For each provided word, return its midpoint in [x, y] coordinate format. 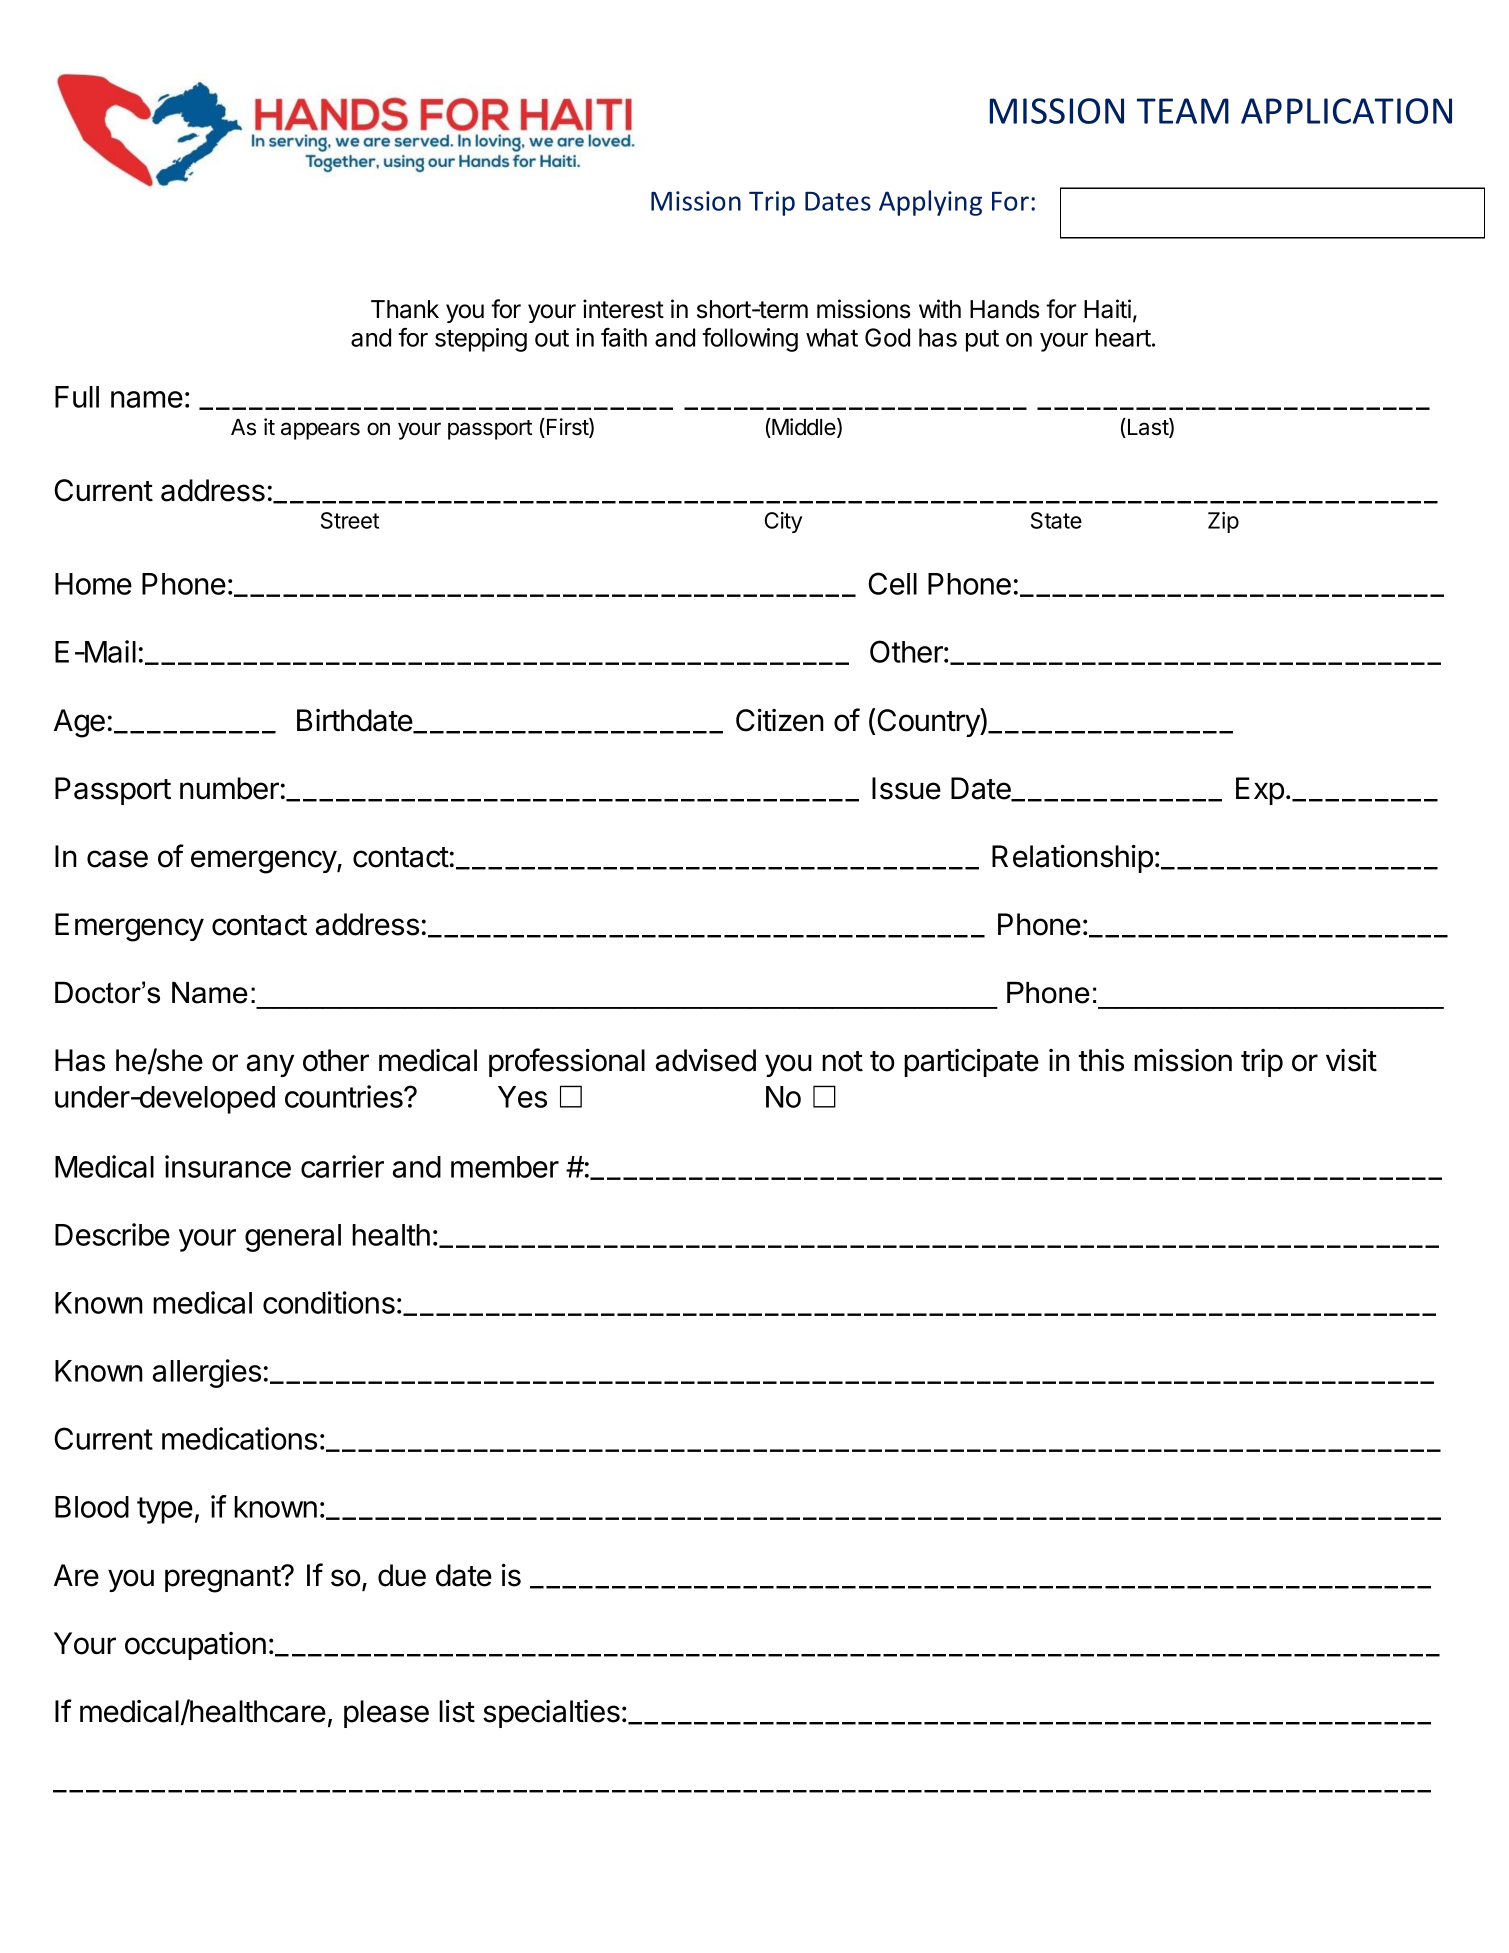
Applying [930, 203]
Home [93, 584]
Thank [405, 309]
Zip [1223, 522]
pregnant [223, 1579]
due [402, 1575]
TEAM [1183, 111]
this [1101, 1060]
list [457, 1711]
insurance [228, 1166]
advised [706, 1060]
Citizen [780, 720]
